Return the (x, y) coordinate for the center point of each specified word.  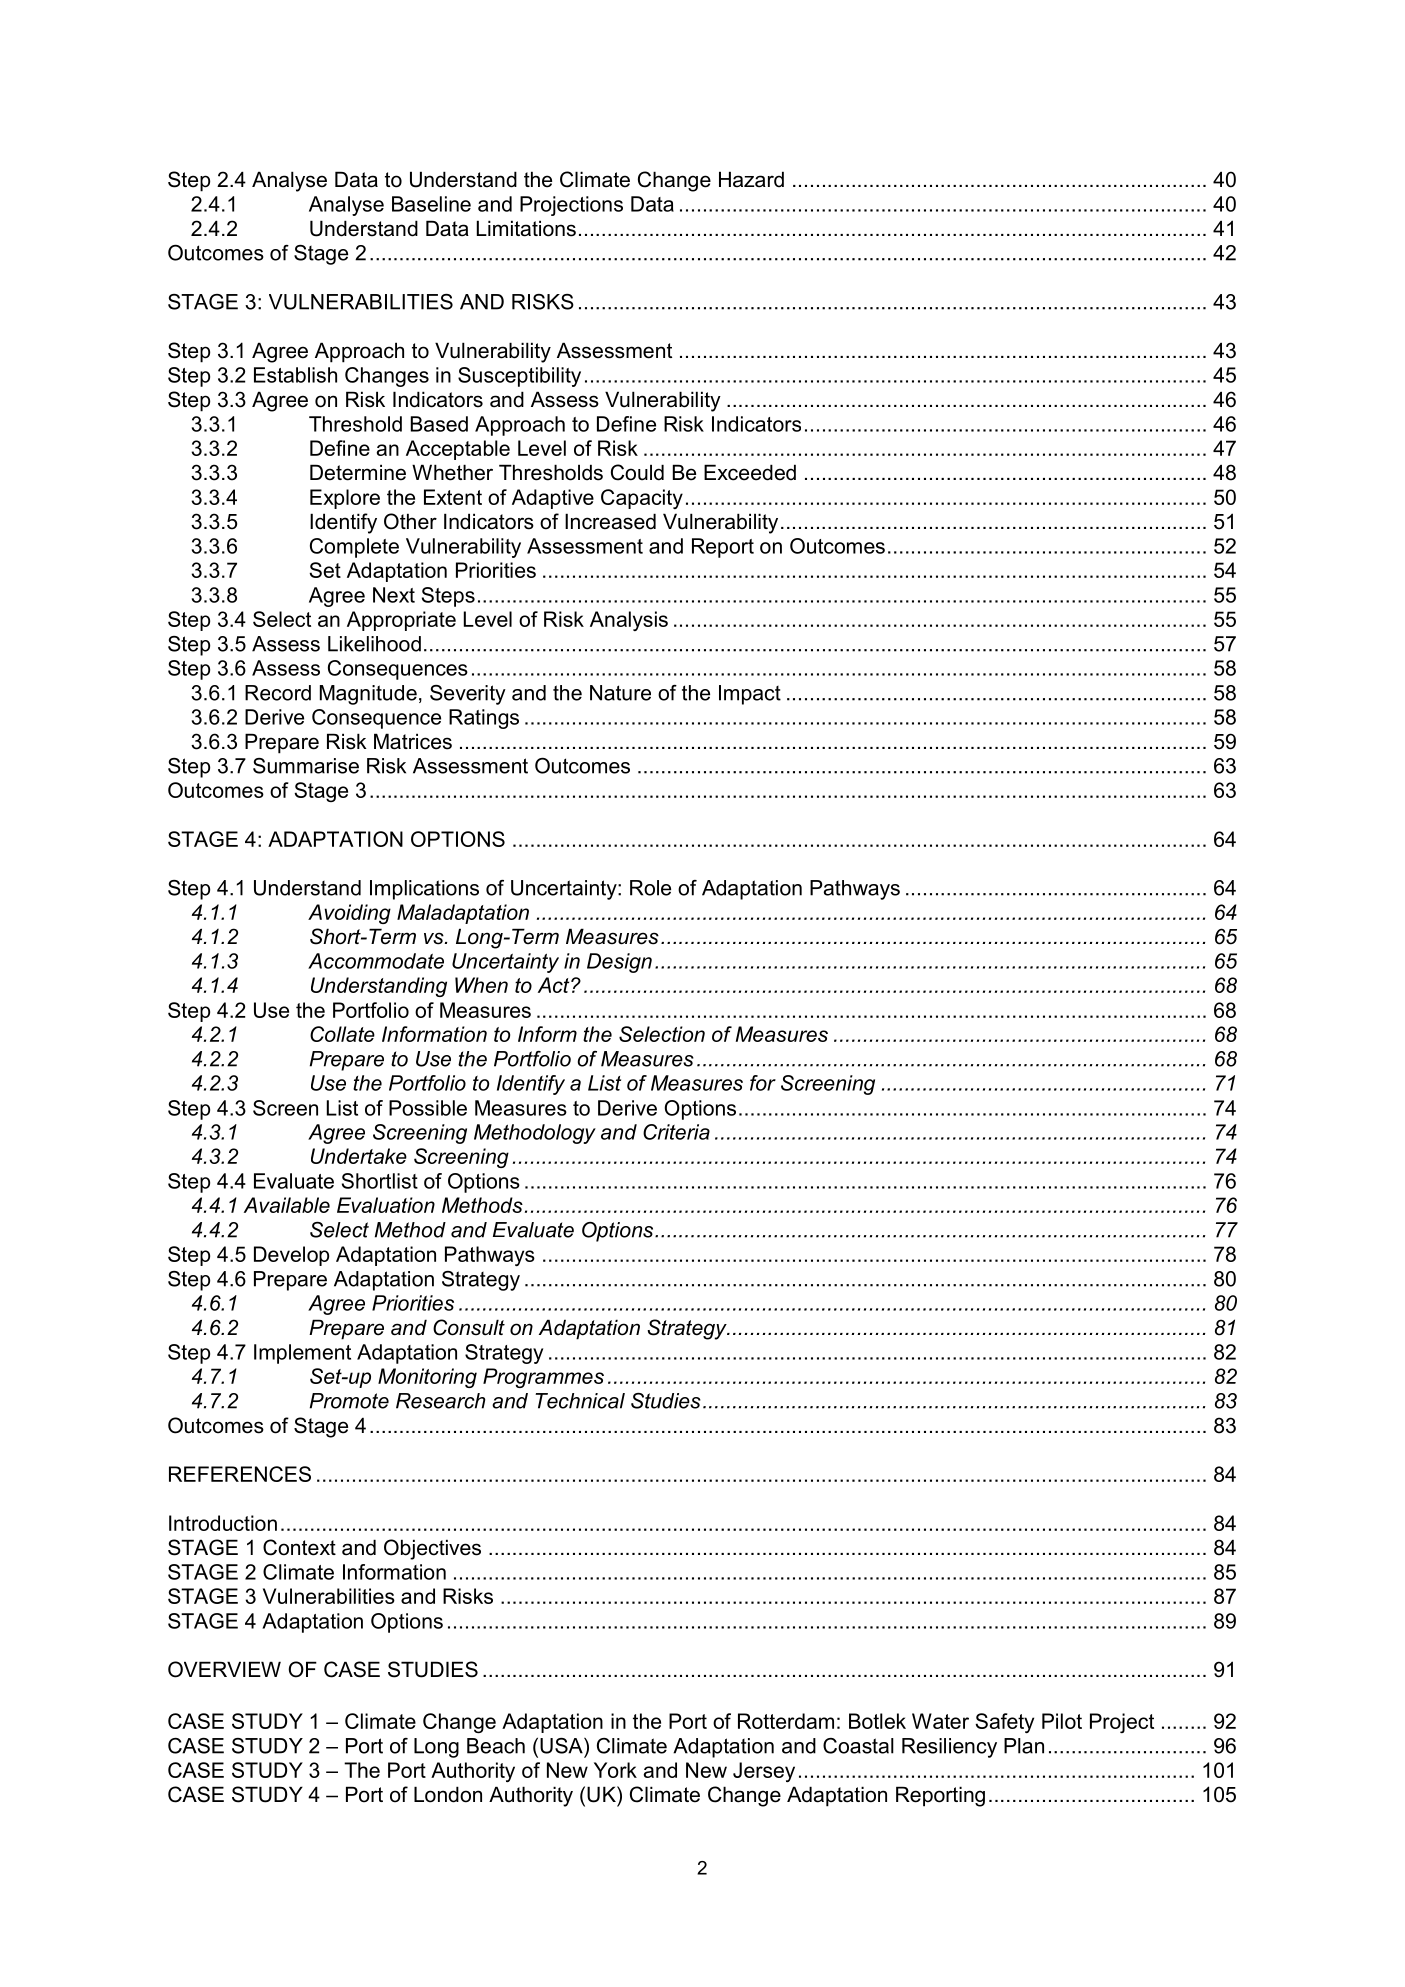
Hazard (751, 179)
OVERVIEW (224, 1669)
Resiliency (949, 1748)
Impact (750, 695)
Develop (291, 1256)
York (615, 1770)
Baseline (431, 204)
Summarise (306, 766)
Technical (580, 1401)
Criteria (676, 1132)
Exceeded (750, 472)
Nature (620, 693)
